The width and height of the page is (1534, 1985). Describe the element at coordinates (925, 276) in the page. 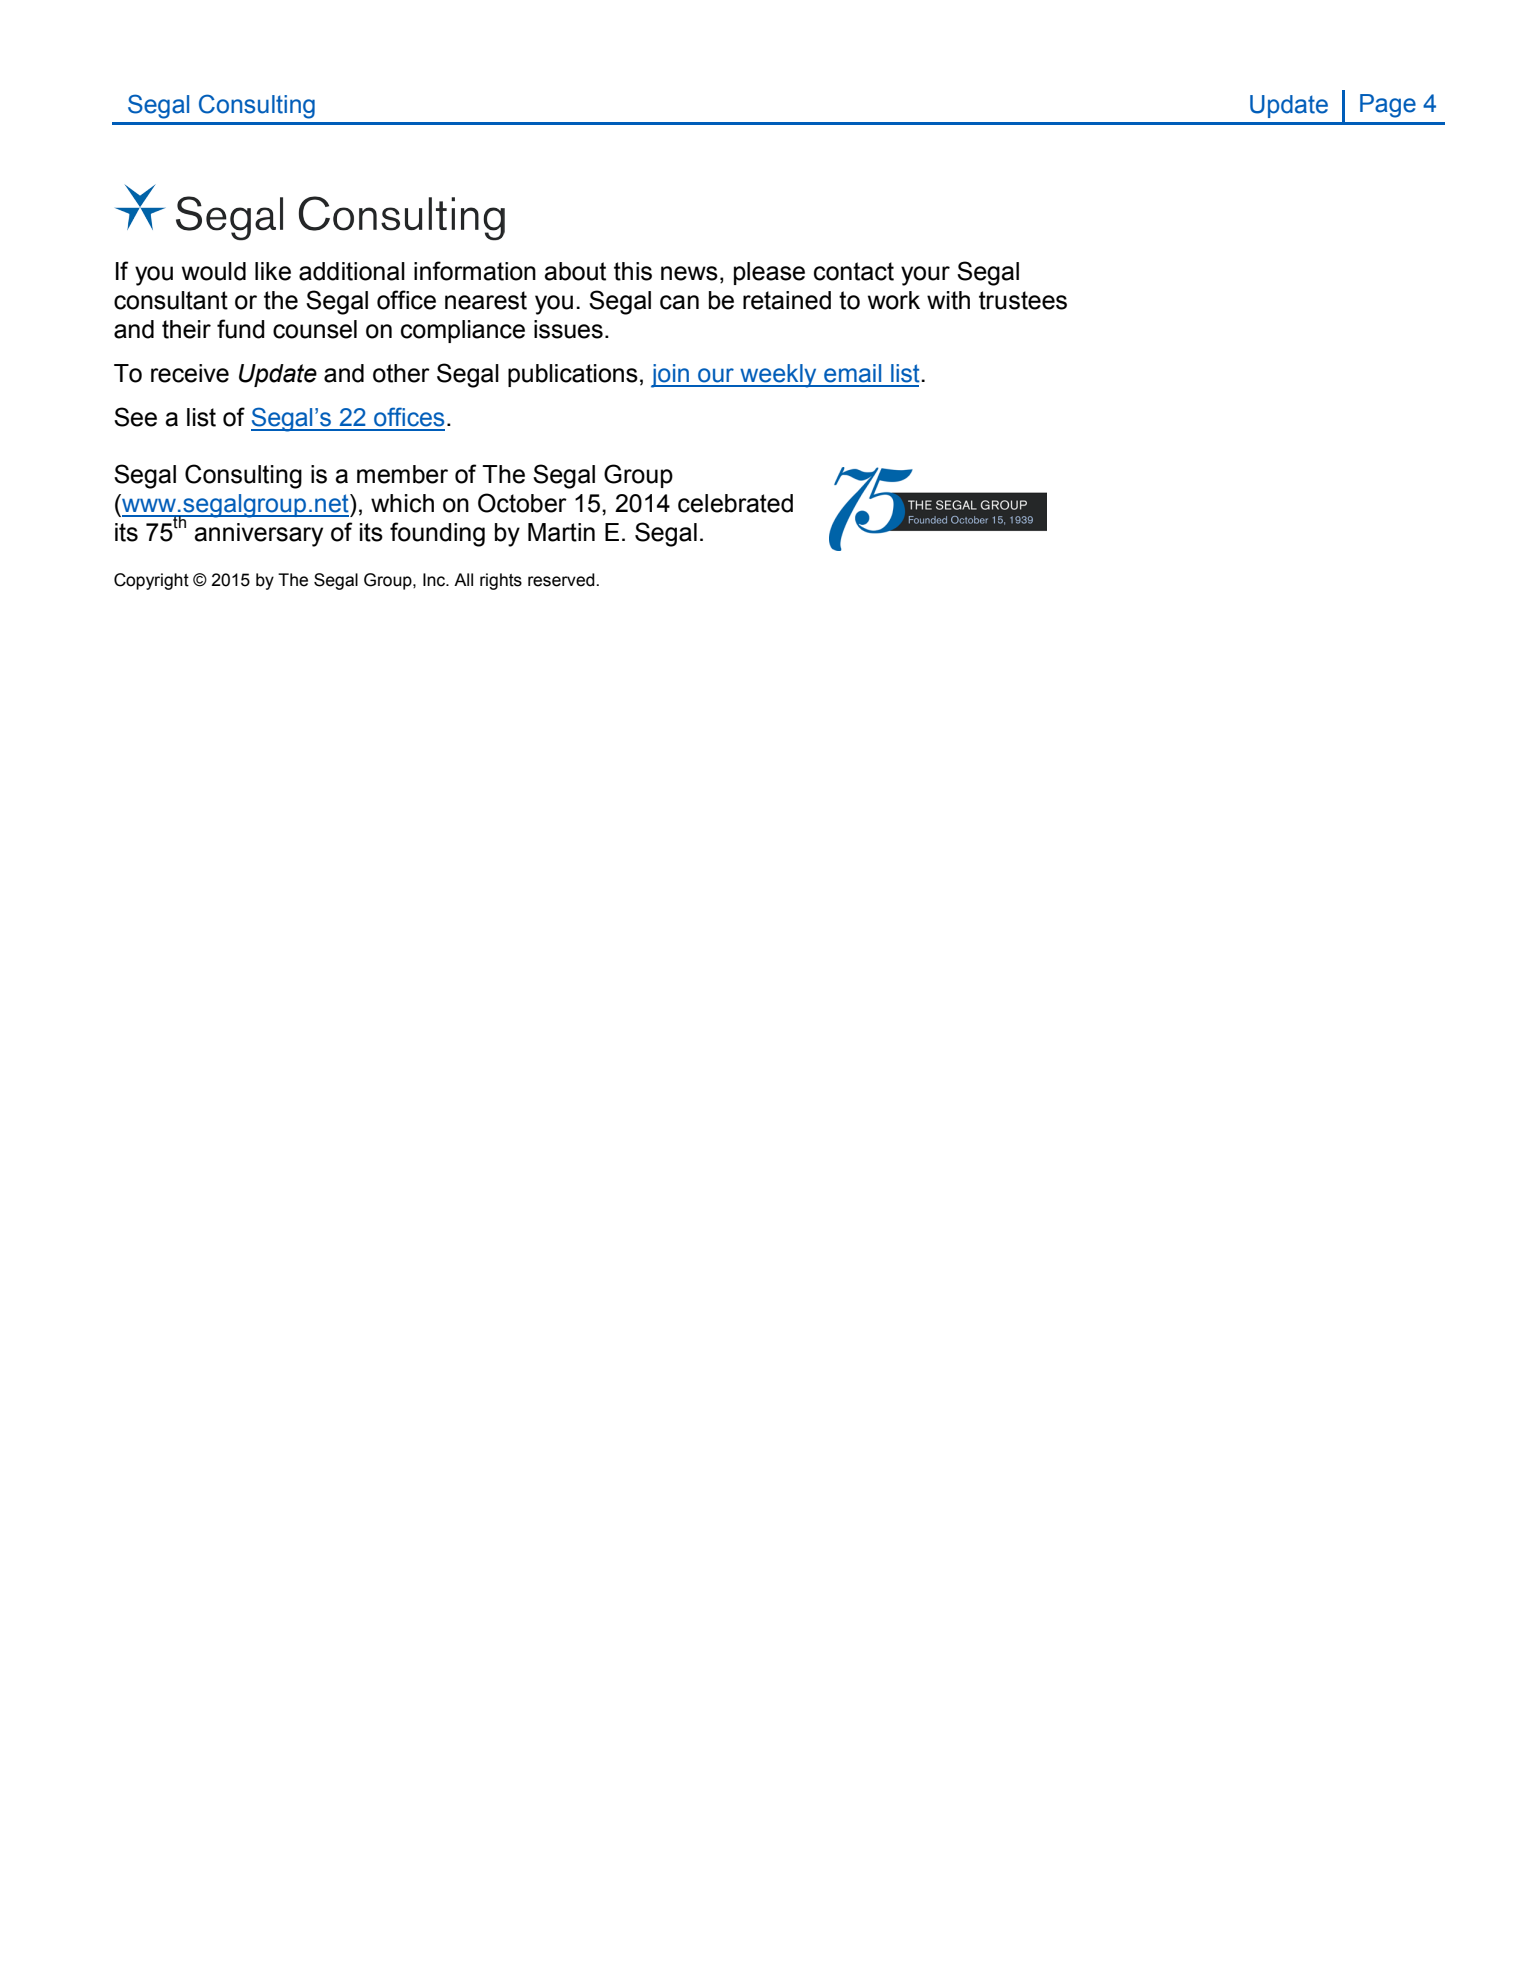

I see `your` at that location.
